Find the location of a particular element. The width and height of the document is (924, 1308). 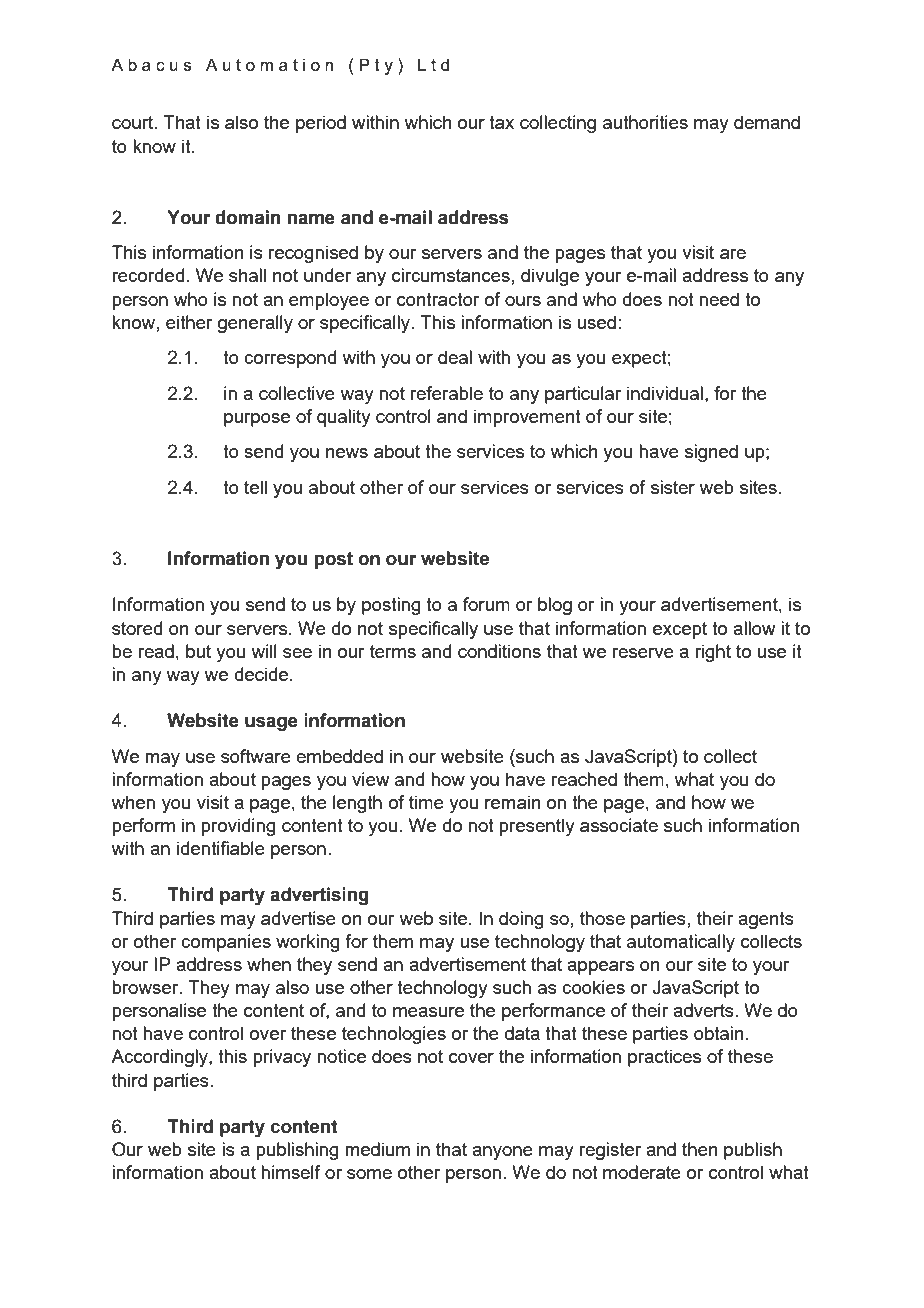

himself is located at coordinates (291, 1172).
